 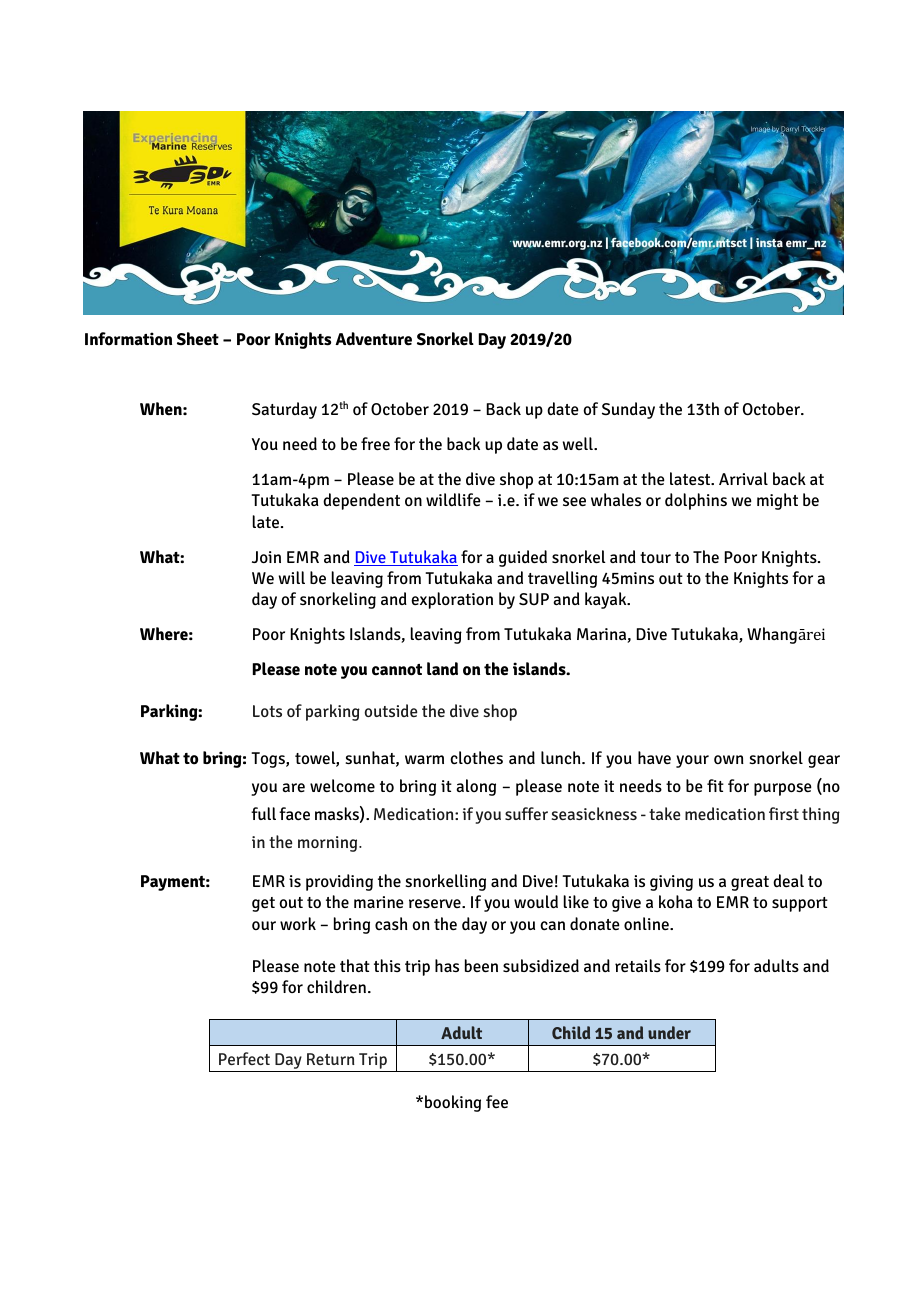 I want to click on first, so click(x=784, y=813).
